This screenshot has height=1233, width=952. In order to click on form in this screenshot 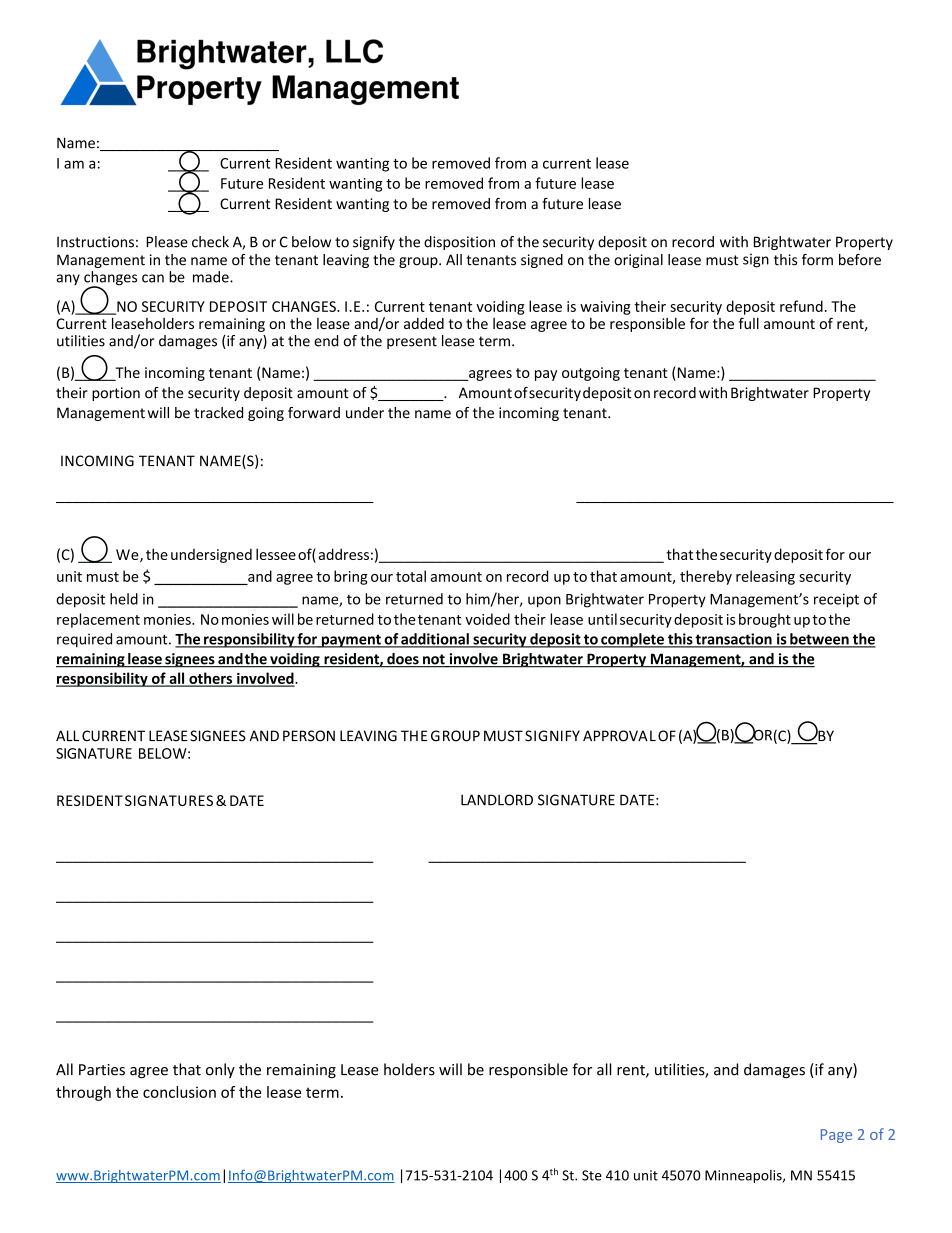, I will do `click(817, 260)`.
